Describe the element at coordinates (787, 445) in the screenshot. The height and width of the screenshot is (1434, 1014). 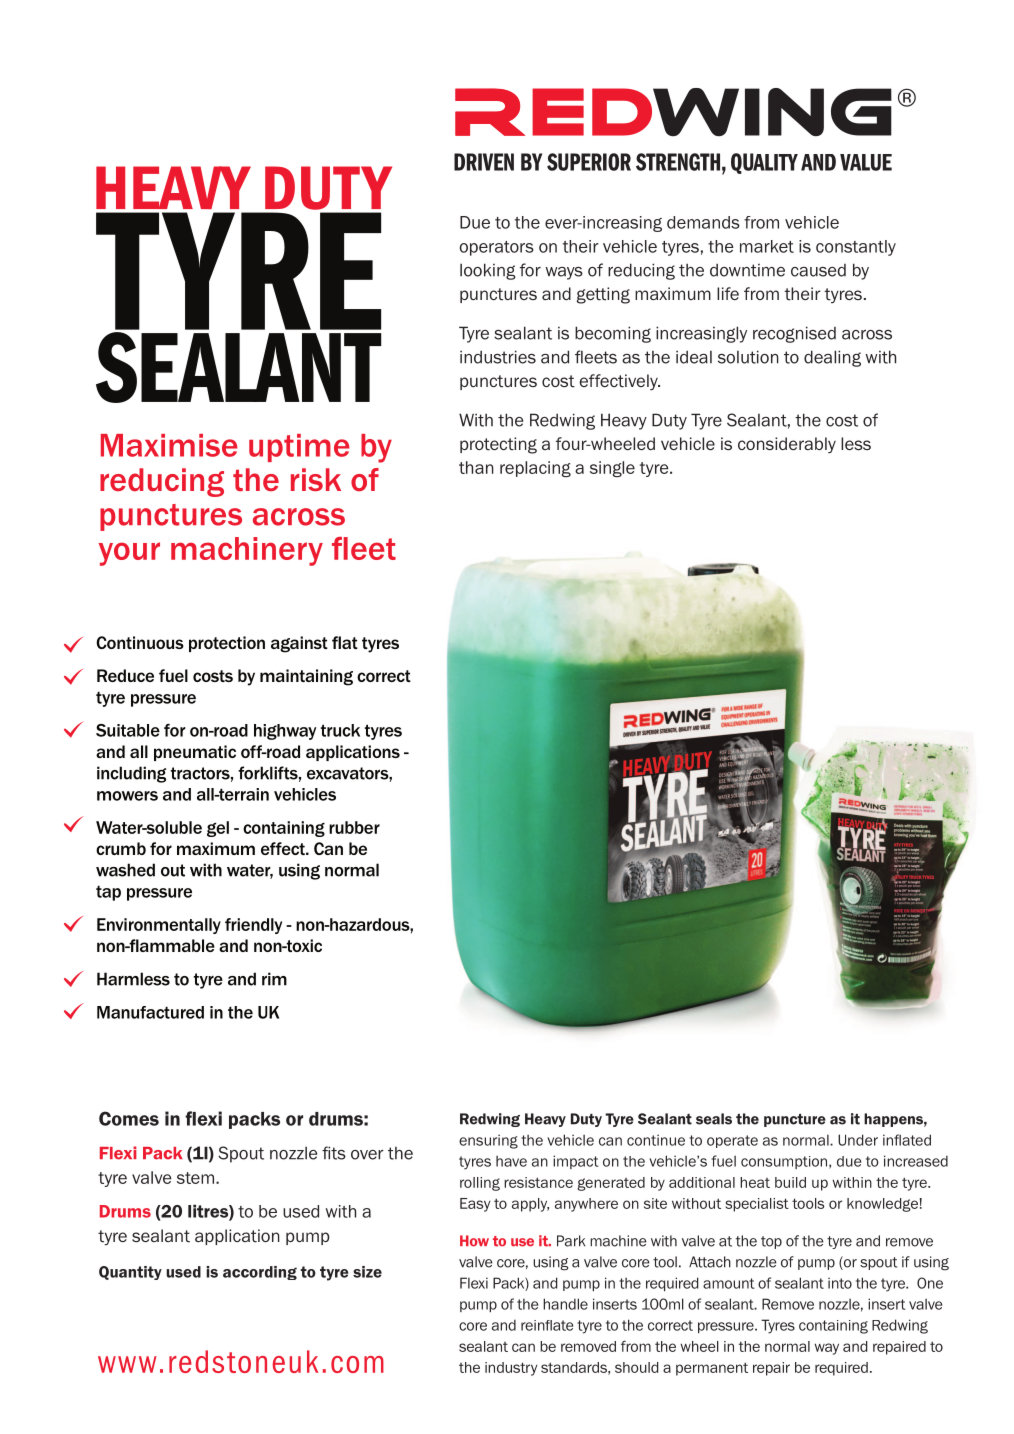
I see `considerably` at that location.
